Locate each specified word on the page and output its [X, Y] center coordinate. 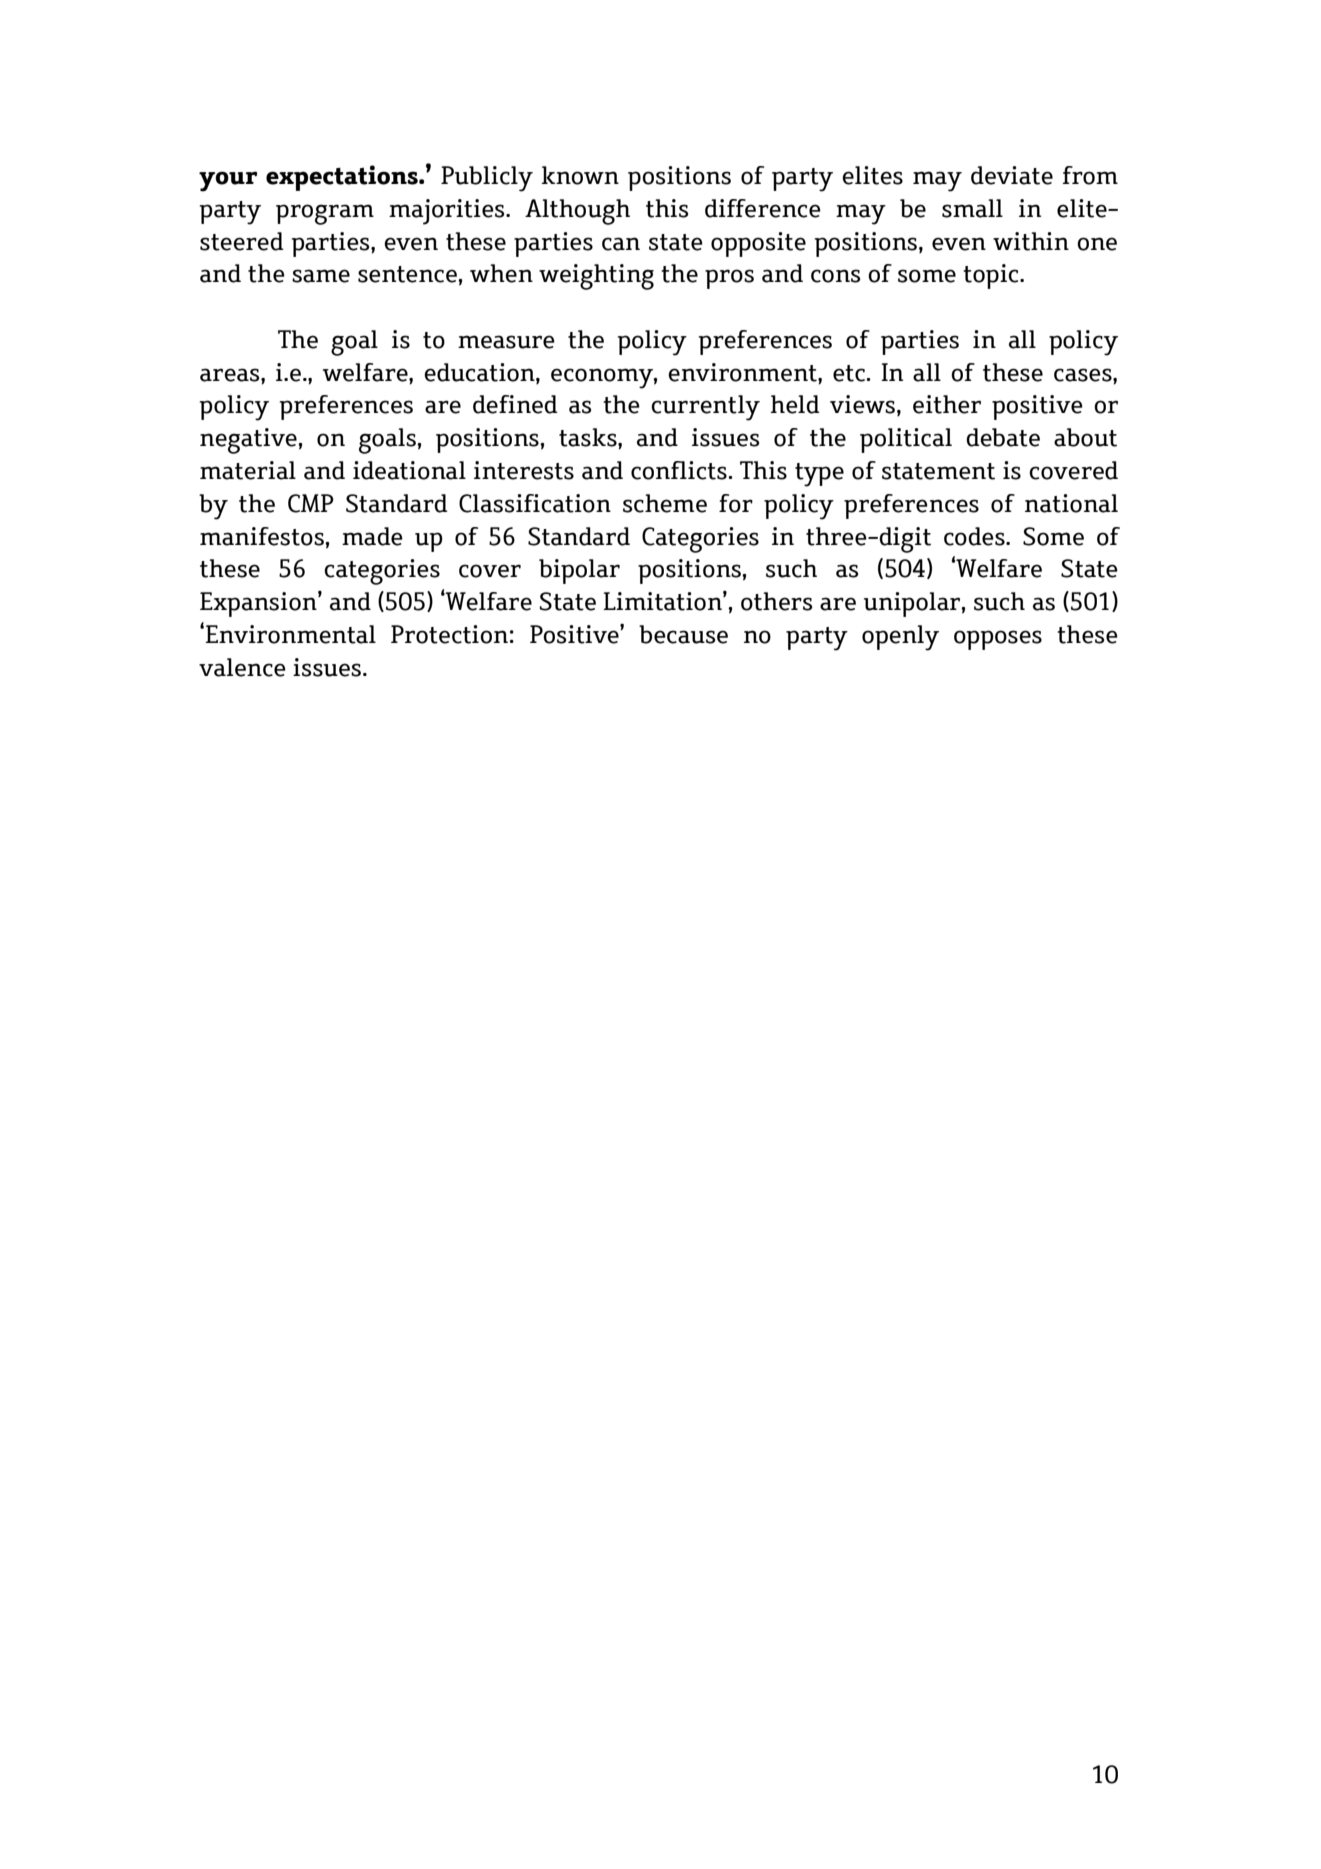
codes [975, 536]
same [321, 276]
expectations [343, 178]
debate [1003, 437]
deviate [1012, 175]
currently [705, 408]
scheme [665, 503]
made [372, 536]
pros [729, 279]
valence [242, 667]
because [683, 634]
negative [249, 441]
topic [992, 276]
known [580, 175]
